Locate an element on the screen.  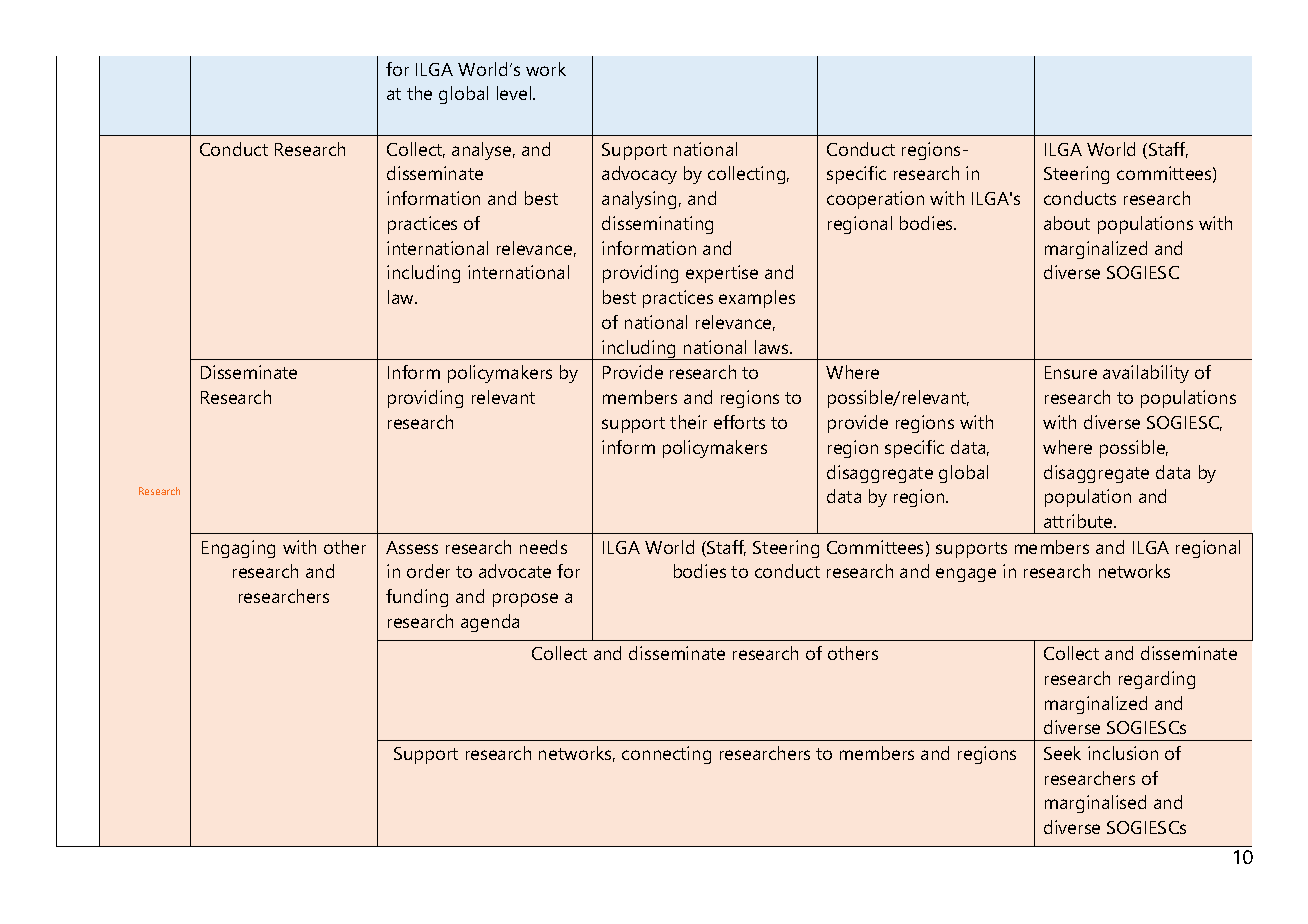
expertise is located at coordinates (722, 274).
